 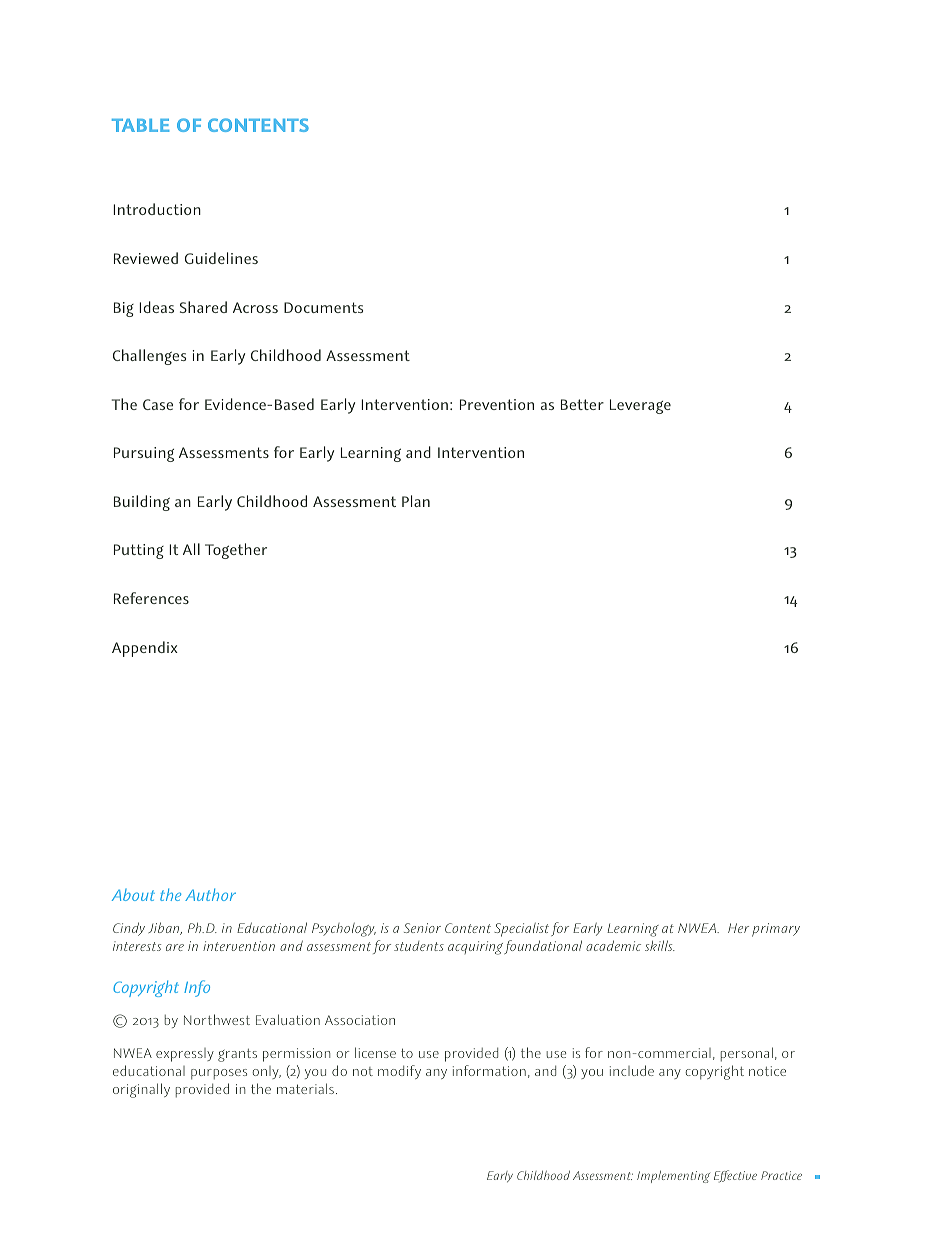 What do you see at coordinates (582, 404) in the screenshot?
I see `Better` at bounding box center [582, 404].
